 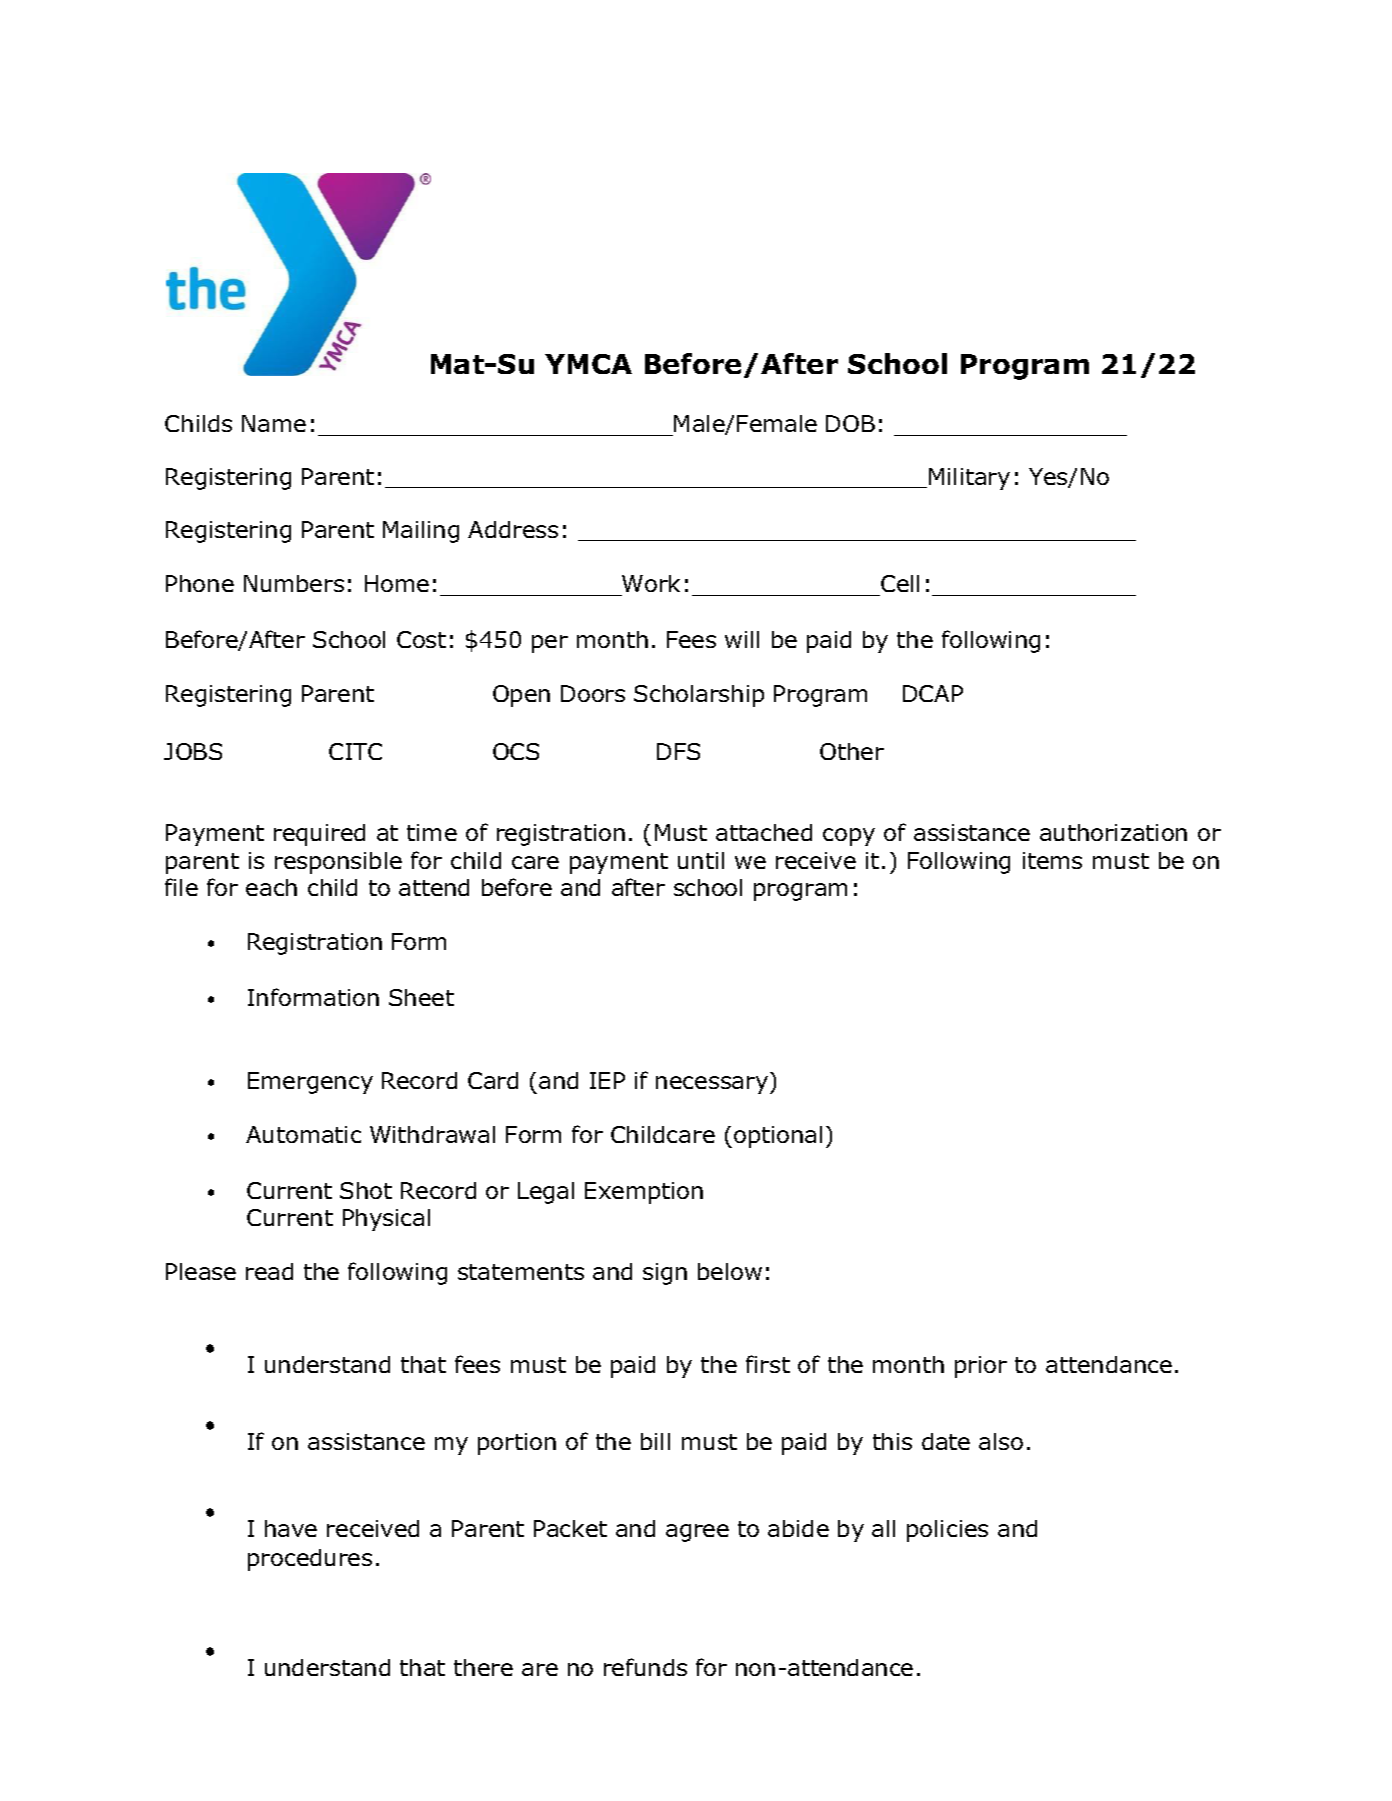 I want to click on IEP, so click(x=607, y=1080).
